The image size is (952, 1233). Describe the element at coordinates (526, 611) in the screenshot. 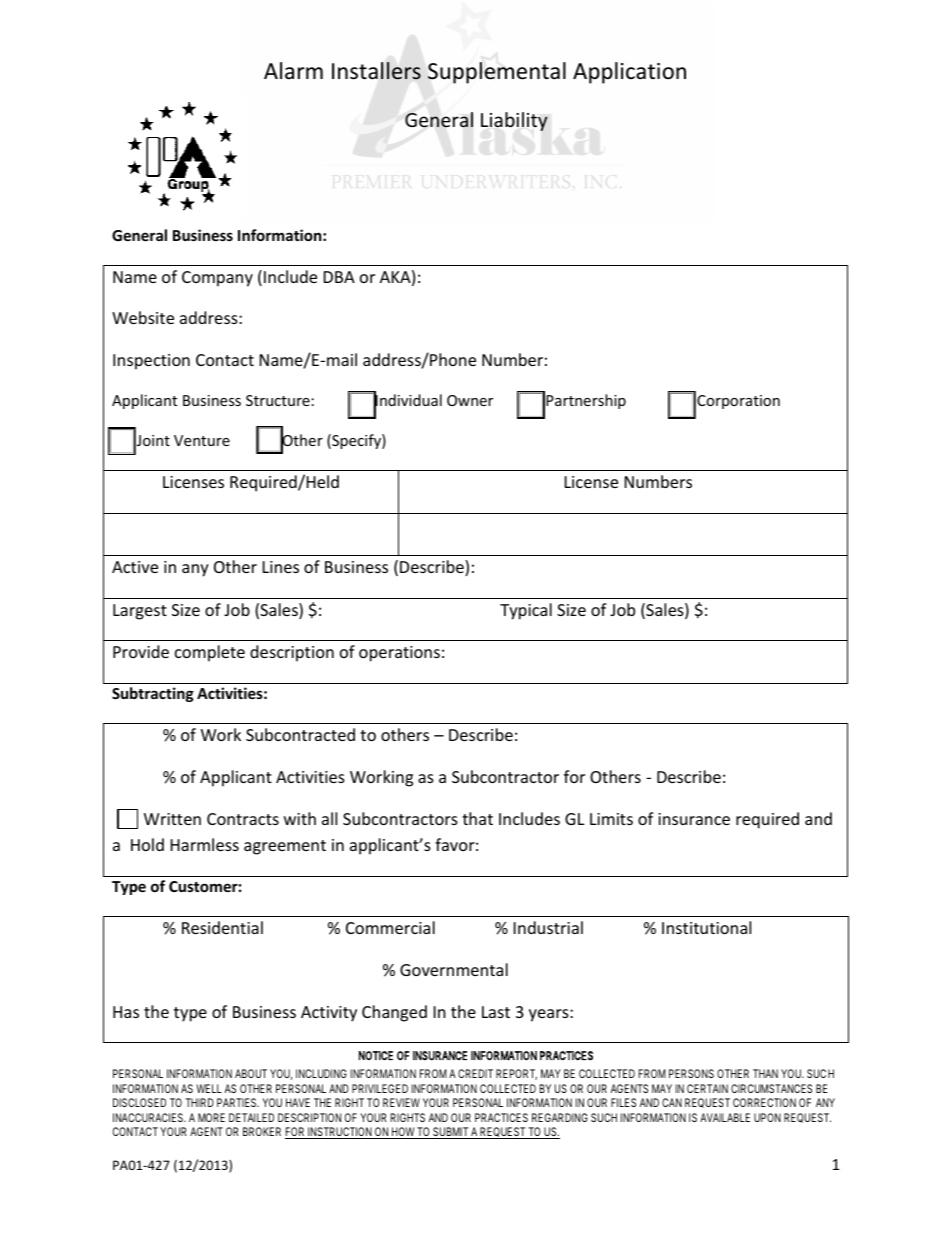

I see `Typical` at that location.
